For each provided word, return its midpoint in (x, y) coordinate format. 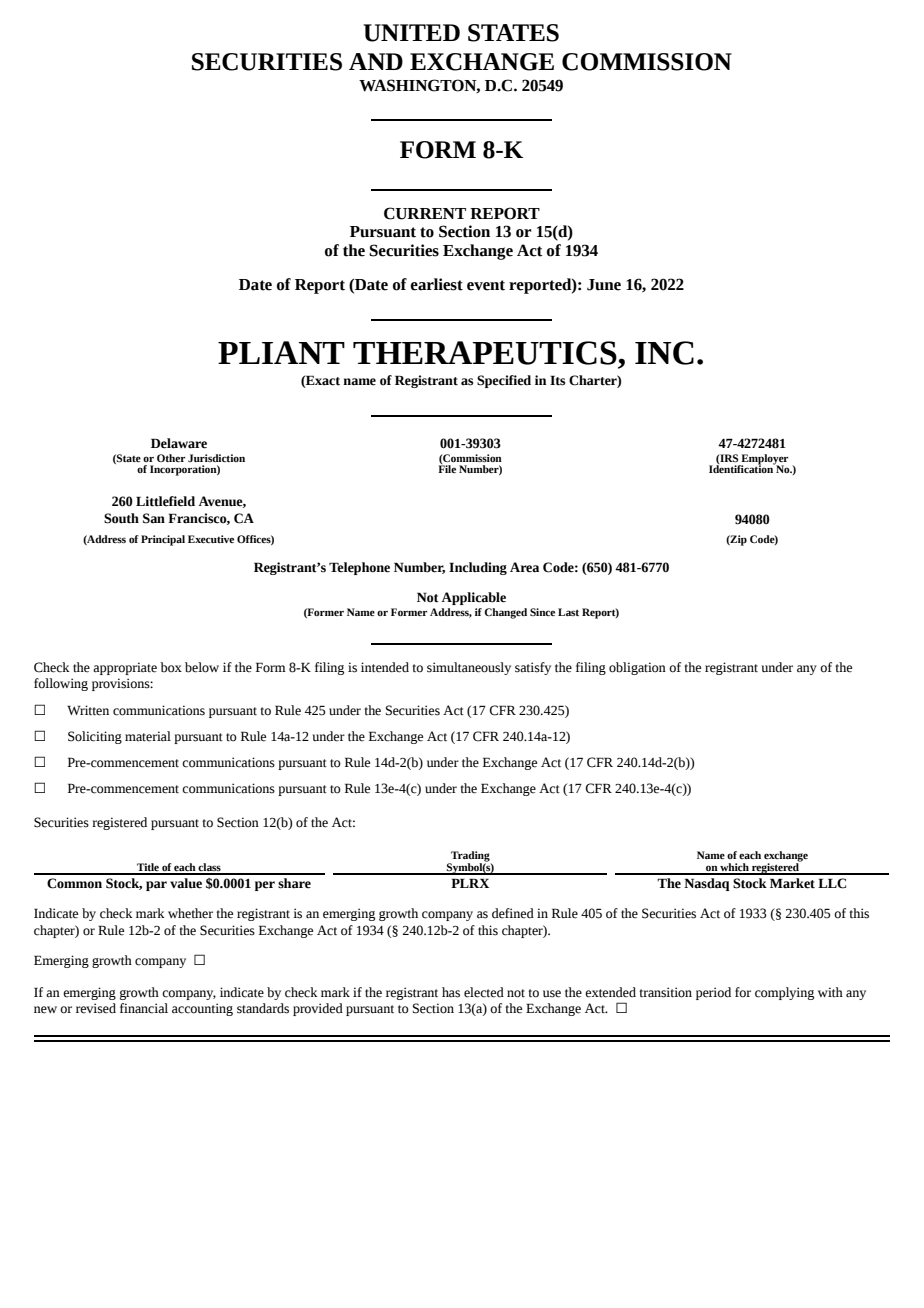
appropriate (125, 668)
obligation (637, 668)
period (713, 993)
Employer (763, 460)
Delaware (179, 443)
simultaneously (469, 668)
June (604, 285)
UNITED (411, 33)
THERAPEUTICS (485, 353)
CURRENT (425, 213)
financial (144, 1008)
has (451, 992)
